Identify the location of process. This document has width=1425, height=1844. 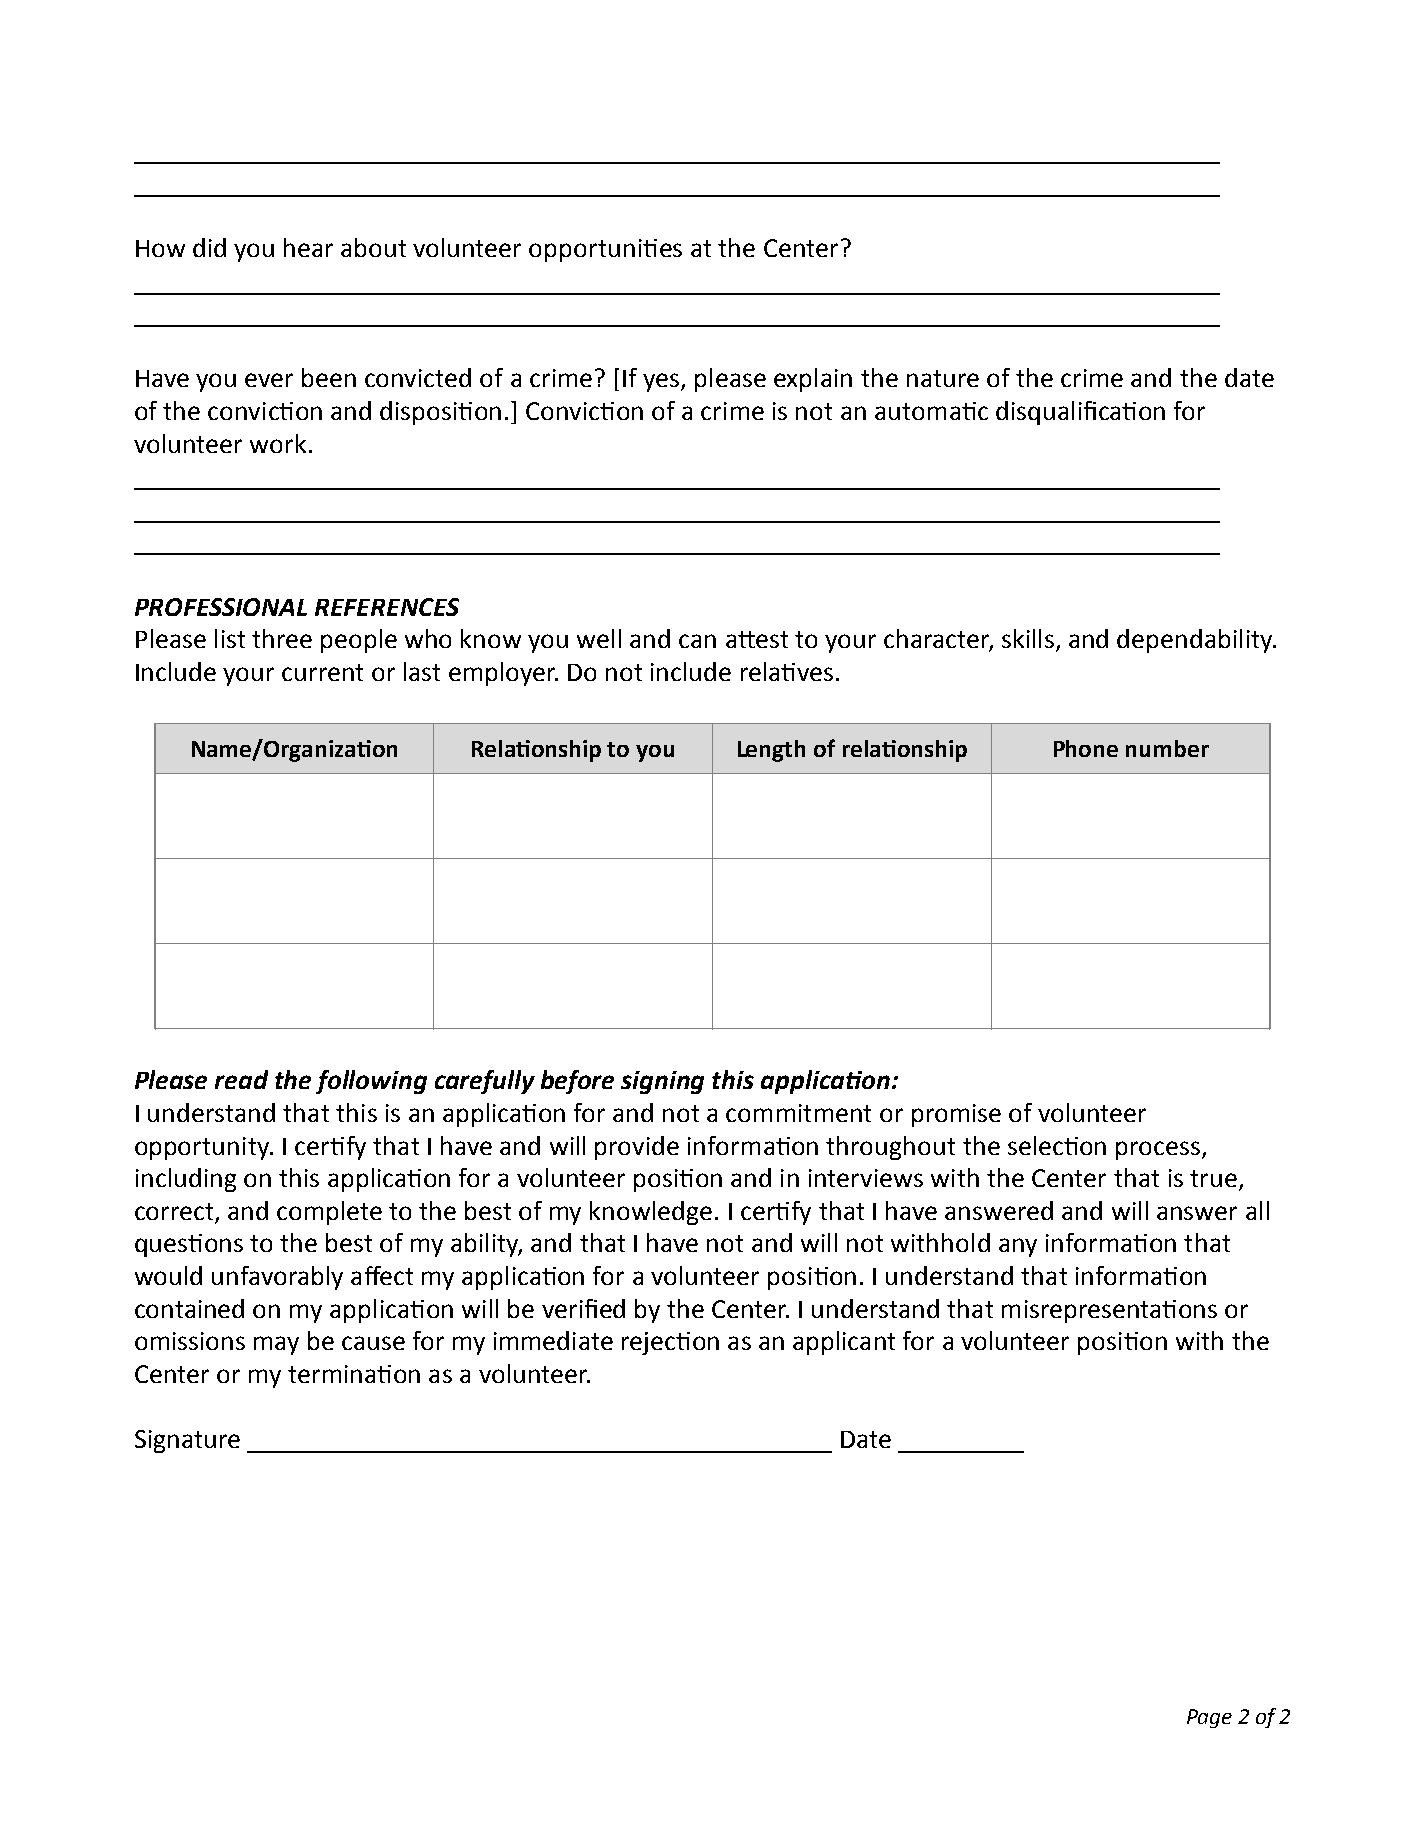
(1159, 1150).
